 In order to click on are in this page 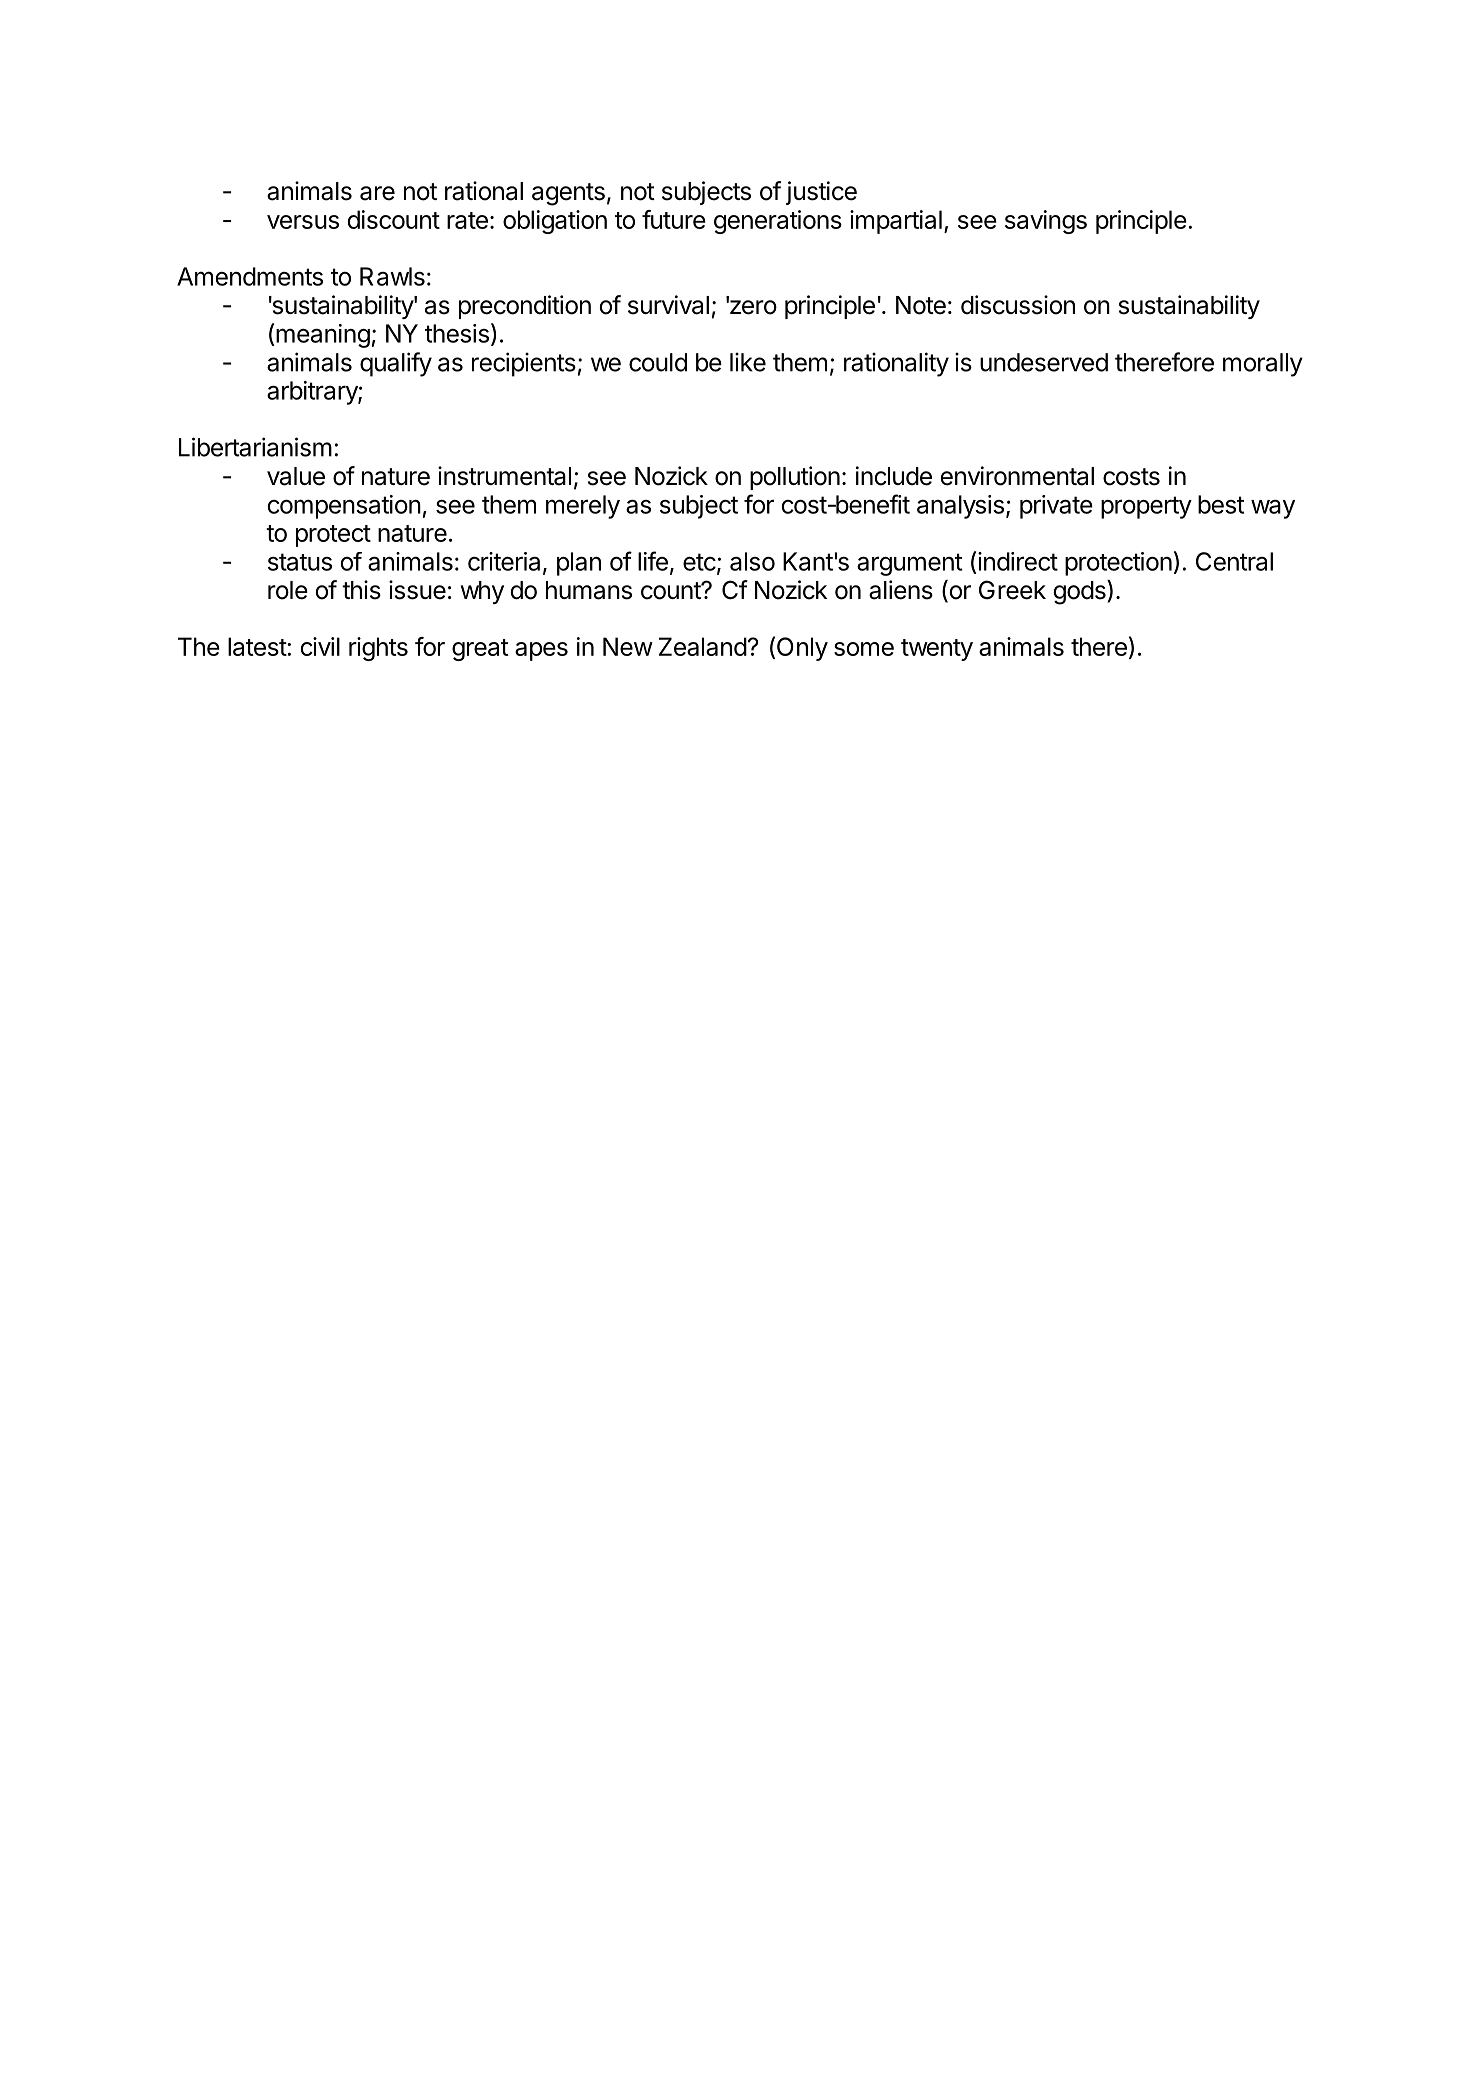, I will do `click(377, 193)`.
